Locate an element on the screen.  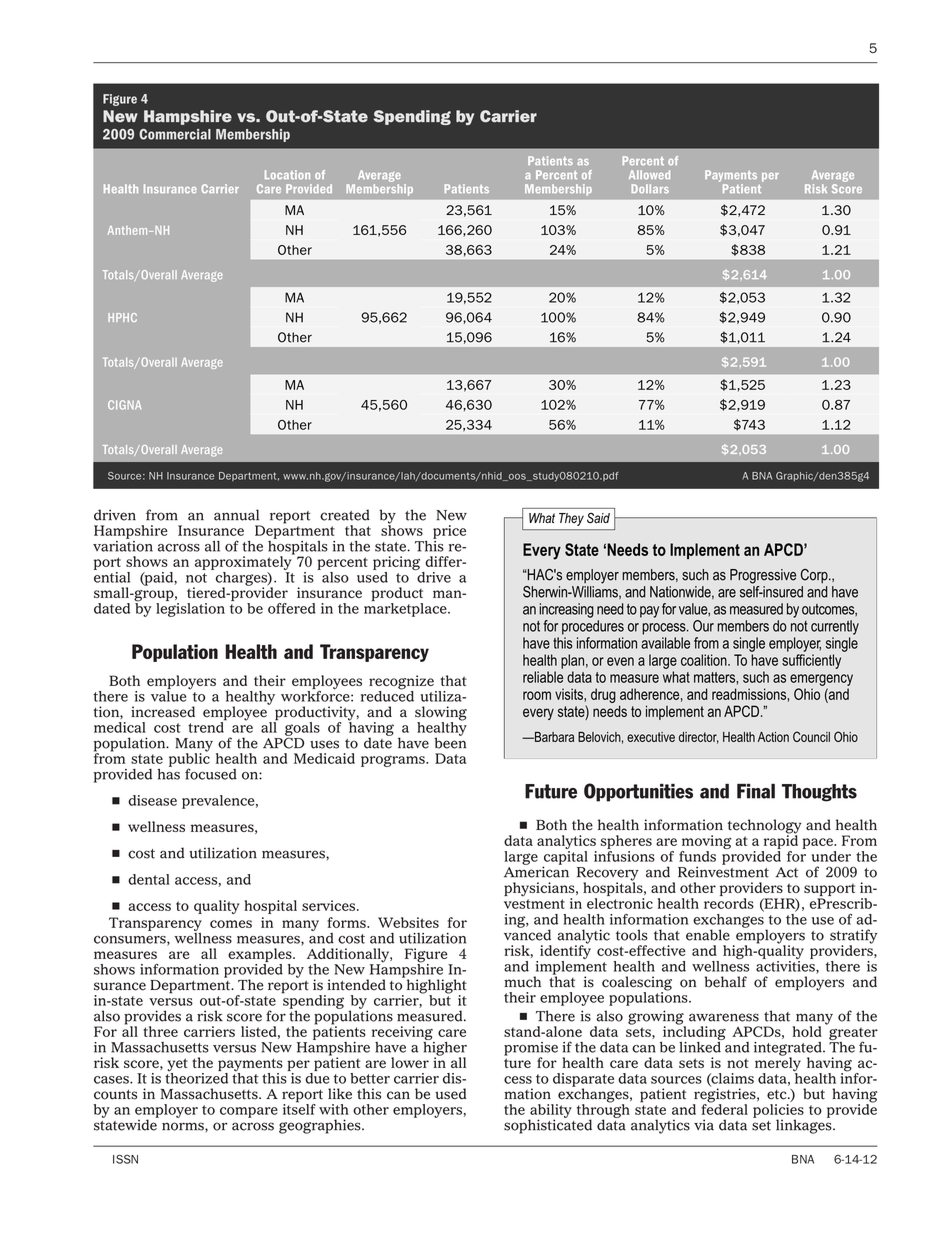
sophisticated is located at coordinates (548, 1125).
